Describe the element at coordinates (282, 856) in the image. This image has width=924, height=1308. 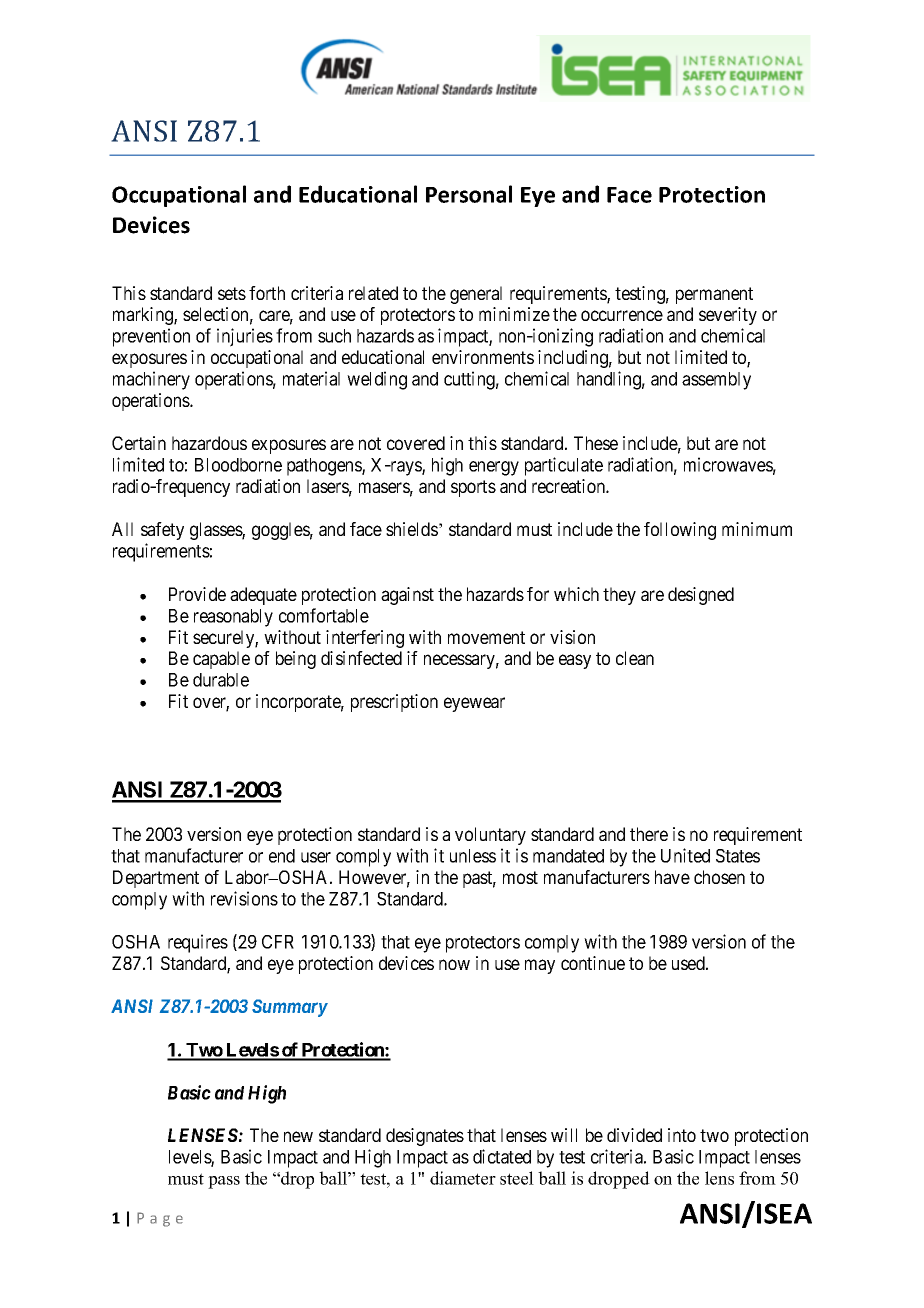
I see `end` at that location.
